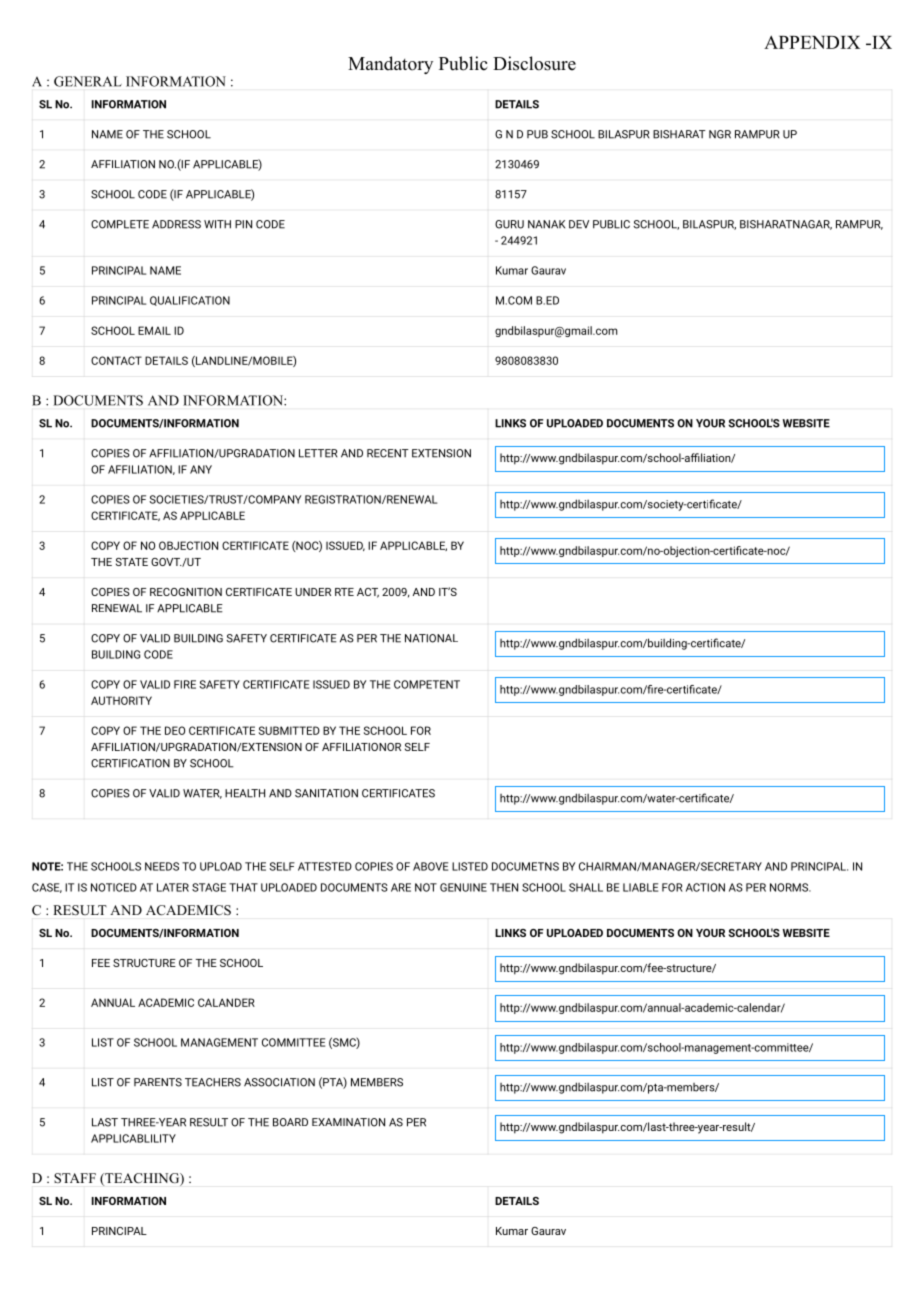 The image size is (924, 1308). Describe the element at coordinates (158, 1082) in the document. I see `PARENTS` at that location.
